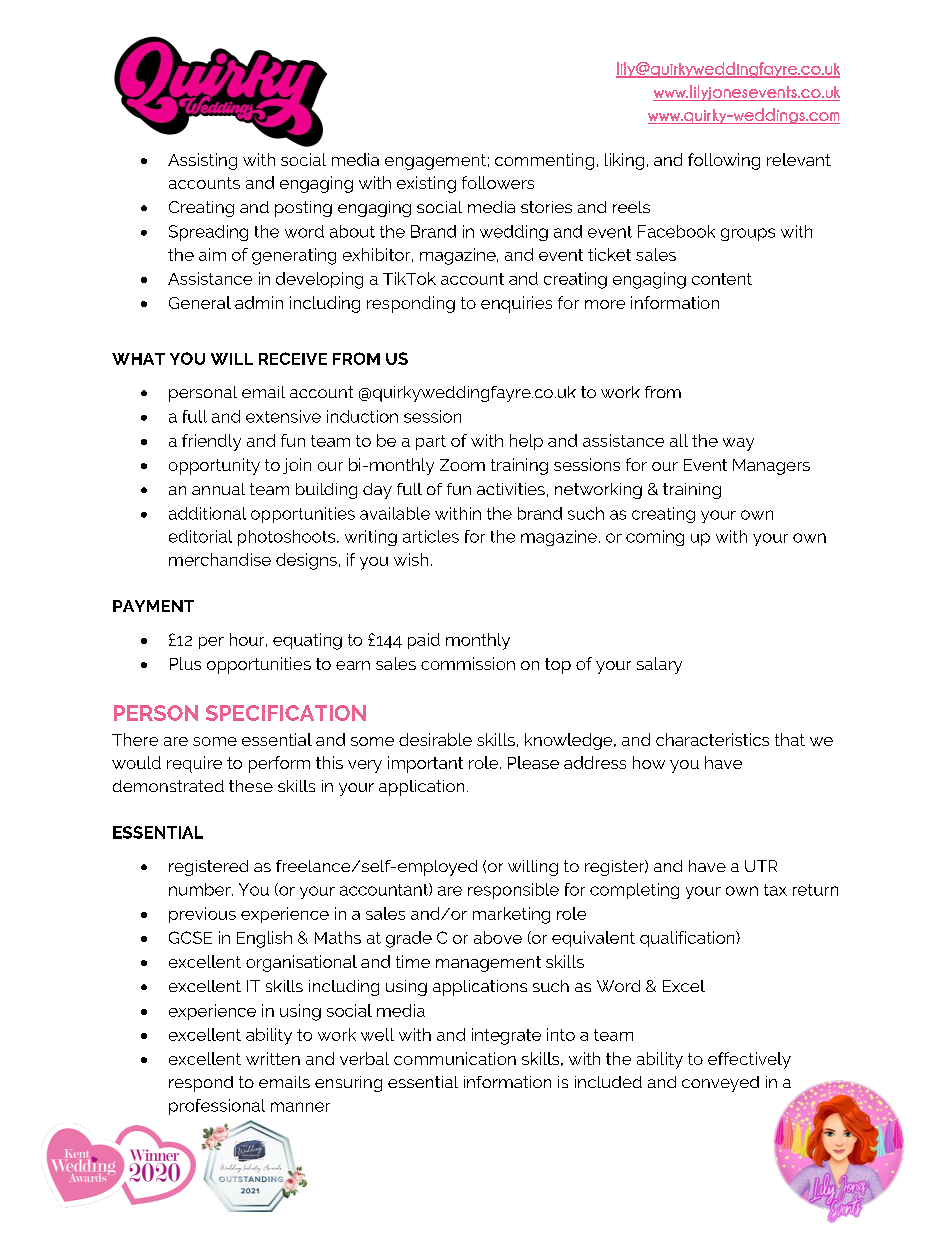  I want to click on conveyed, so click(720, 1084).
